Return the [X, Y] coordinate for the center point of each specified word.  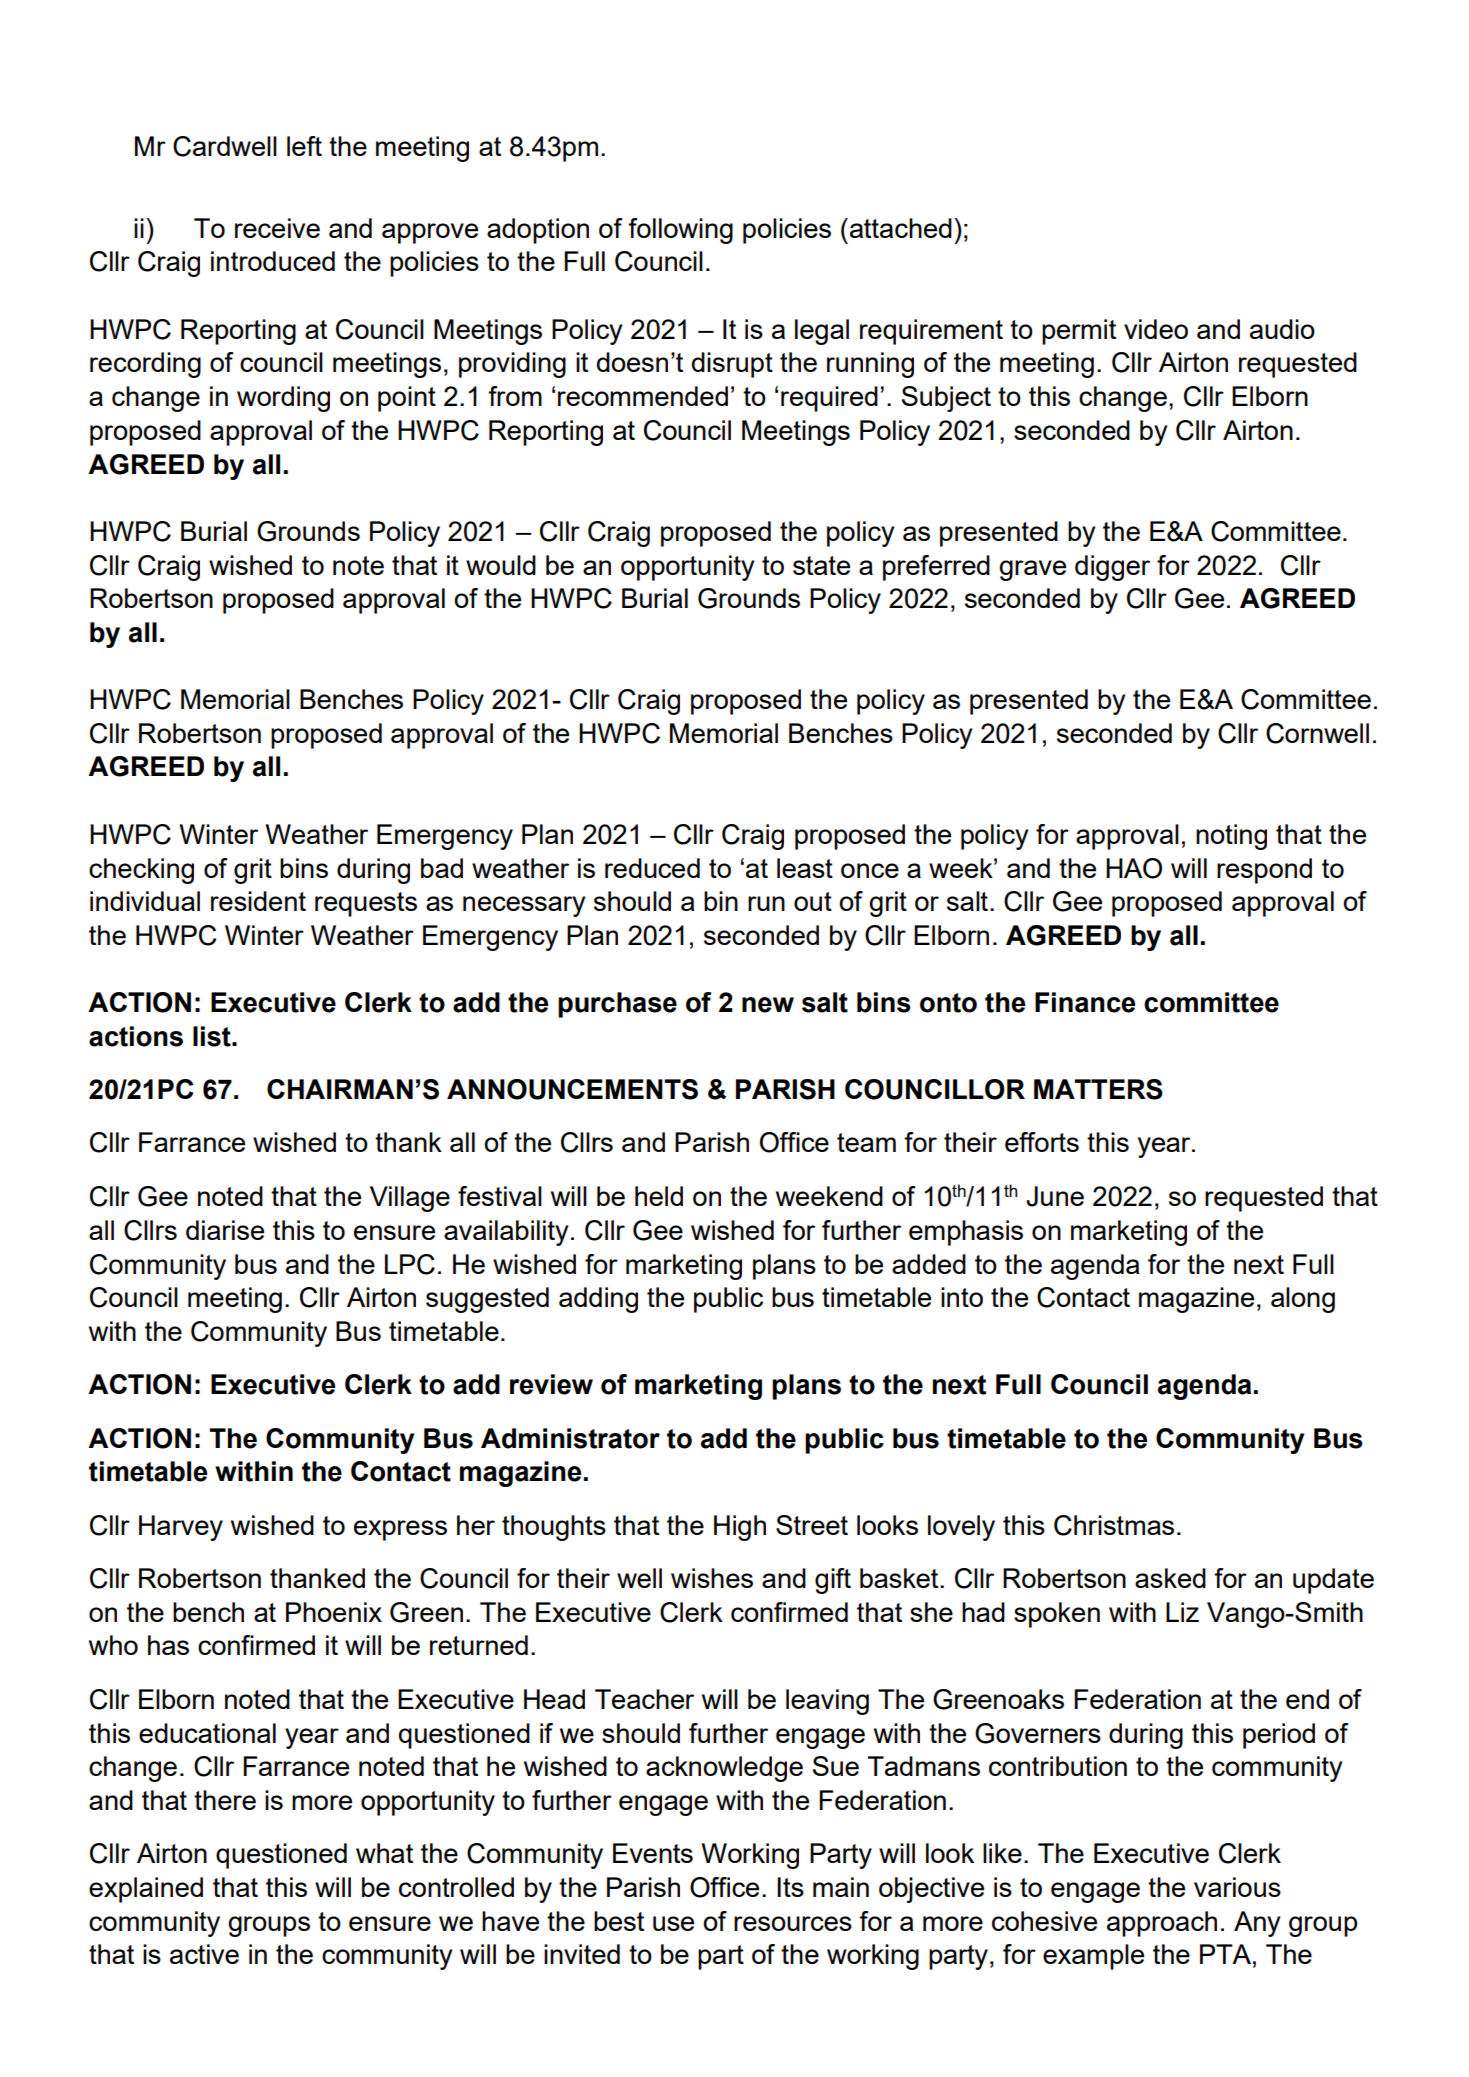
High [740, 1528]
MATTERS [1098, 1089]
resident [258, 901]
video [1156, 329]
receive [277, 228]
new [768, 1005]
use [673, 1923]
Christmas [1114, 1525]
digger [1112, 568]
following [680, 231]
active [204, 1954]
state [821, 565]
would [501, 565]
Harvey [181, 1528]
